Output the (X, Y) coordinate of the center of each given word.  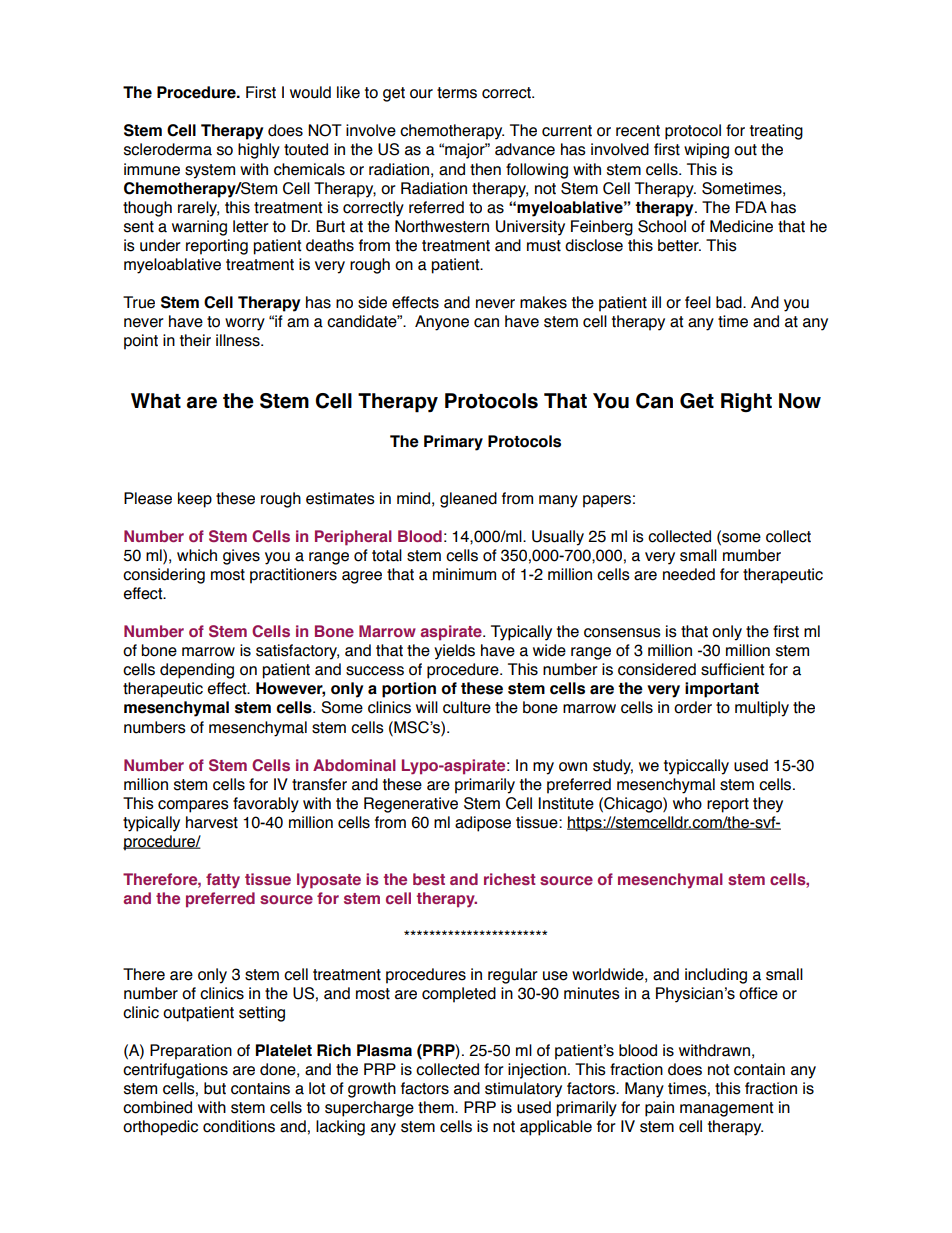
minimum (464, 574)
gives (241, 557)
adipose (483, 824)
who (687, 803)
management (727, 1109)
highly (259, 151)
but (215, 1088)
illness (239, 340)
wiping (706, 151)
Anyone (442, 323)
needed (689, 574)
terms (457, 93)
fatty (223, 881)
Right (746, 402)
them (437, 1107)
